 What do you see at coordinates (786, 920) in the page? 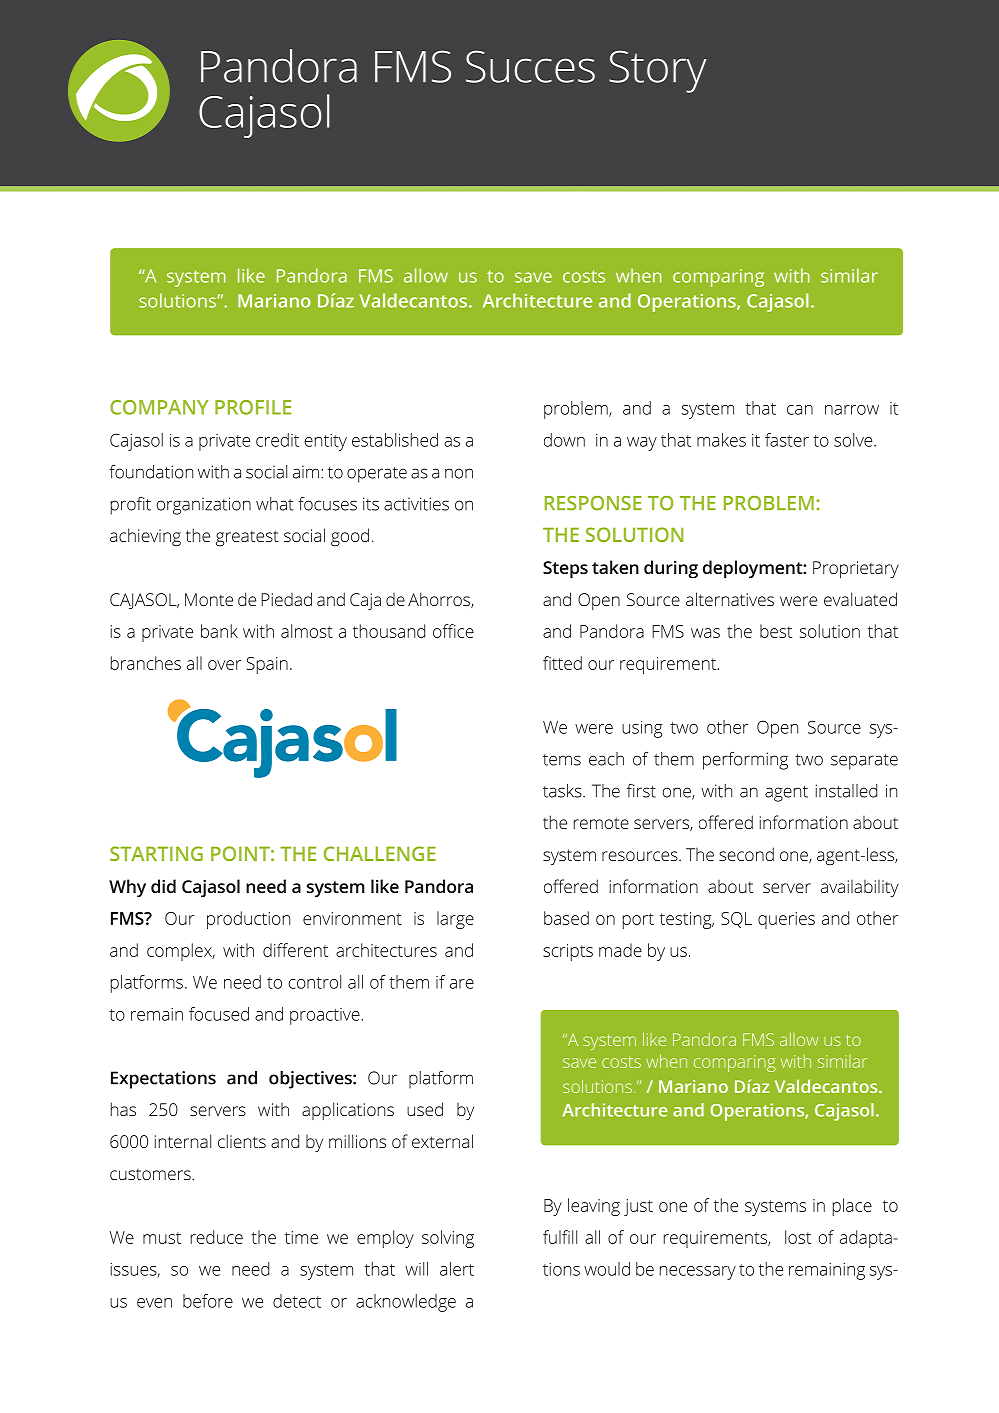
I see `queries` at bounding box center [786, 920].
